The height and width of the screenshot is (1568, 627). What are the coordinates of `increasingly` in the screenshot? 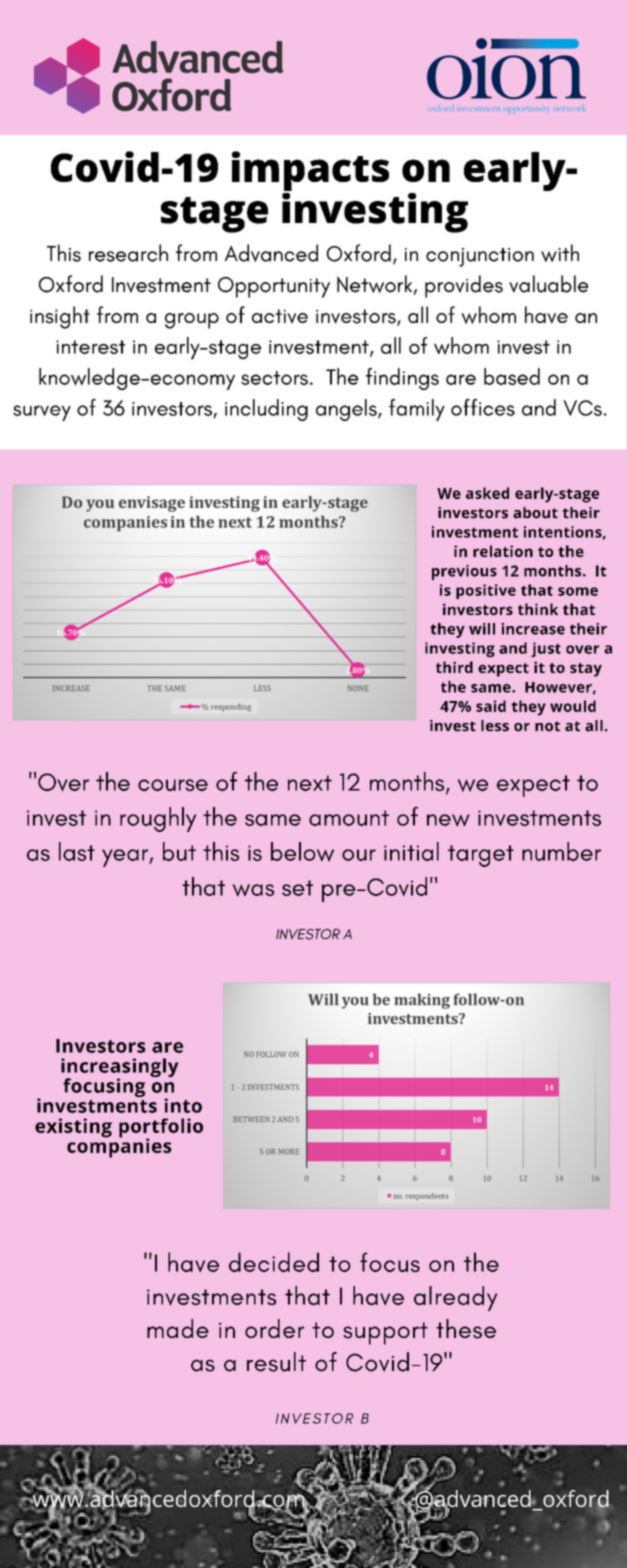 It's located at (120, 1069).
